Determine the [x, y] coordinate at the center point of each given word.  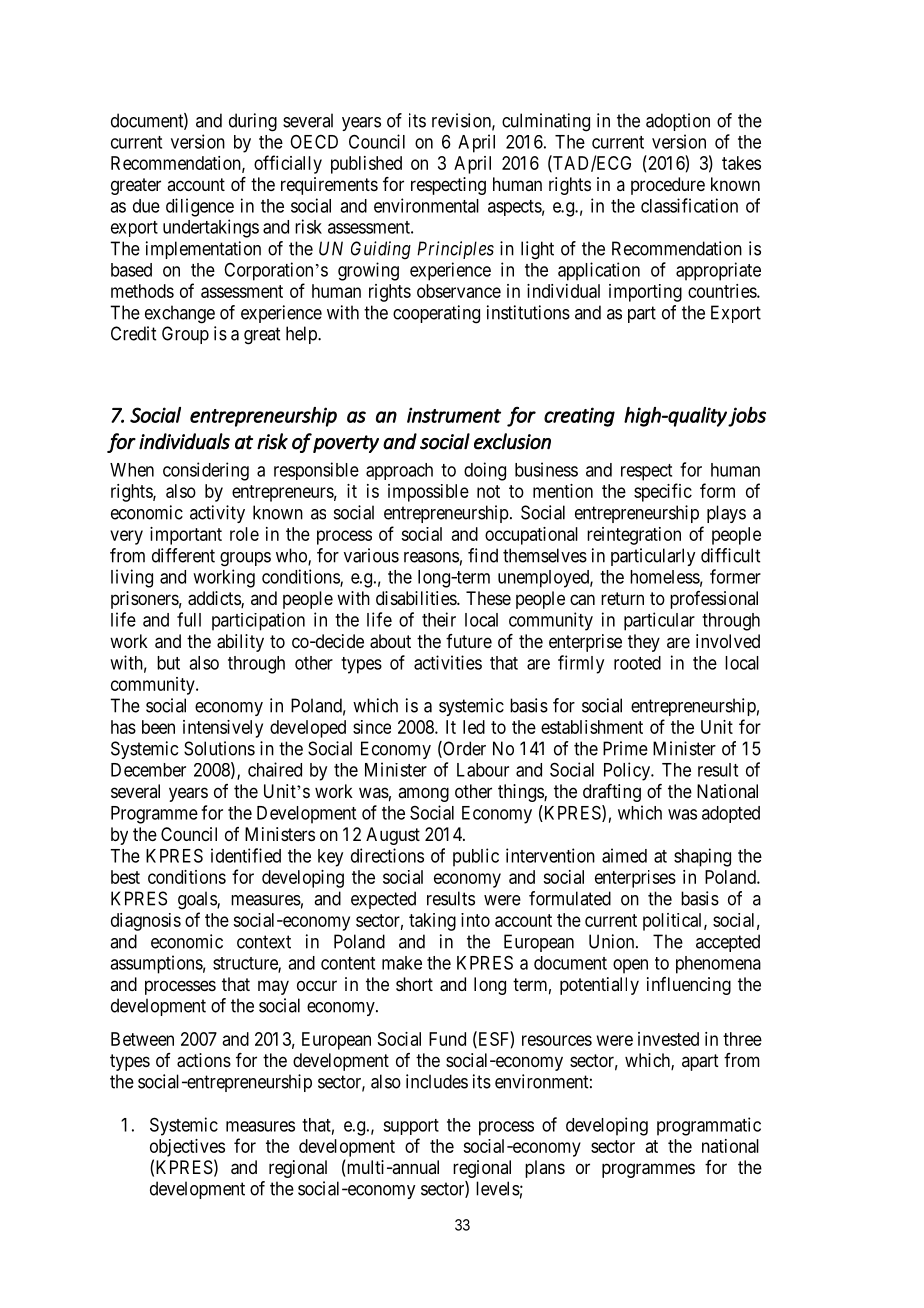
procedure [668, 186]
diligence [200, 207]
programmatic [709, 1126]
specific [663, 492]
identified [246, 855]
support [411, 1127]
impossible [428, 493]
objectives [187, 1148]
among [423, 794]
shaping [702, 857]
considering [206, 471]
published [366, 165]
